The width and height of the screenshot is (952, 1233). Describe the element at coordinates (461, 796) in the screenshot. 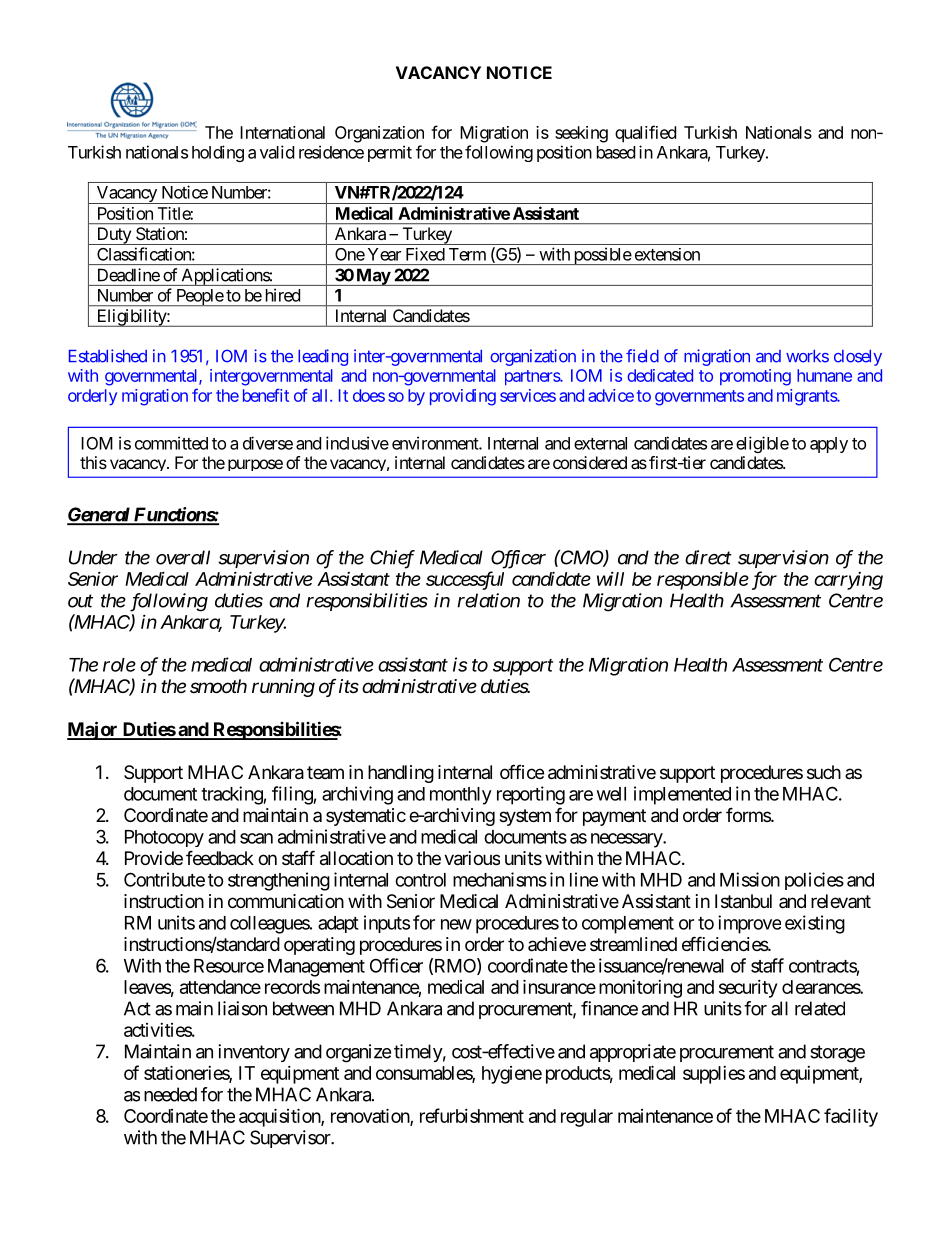

I see `monthly` at that location.
